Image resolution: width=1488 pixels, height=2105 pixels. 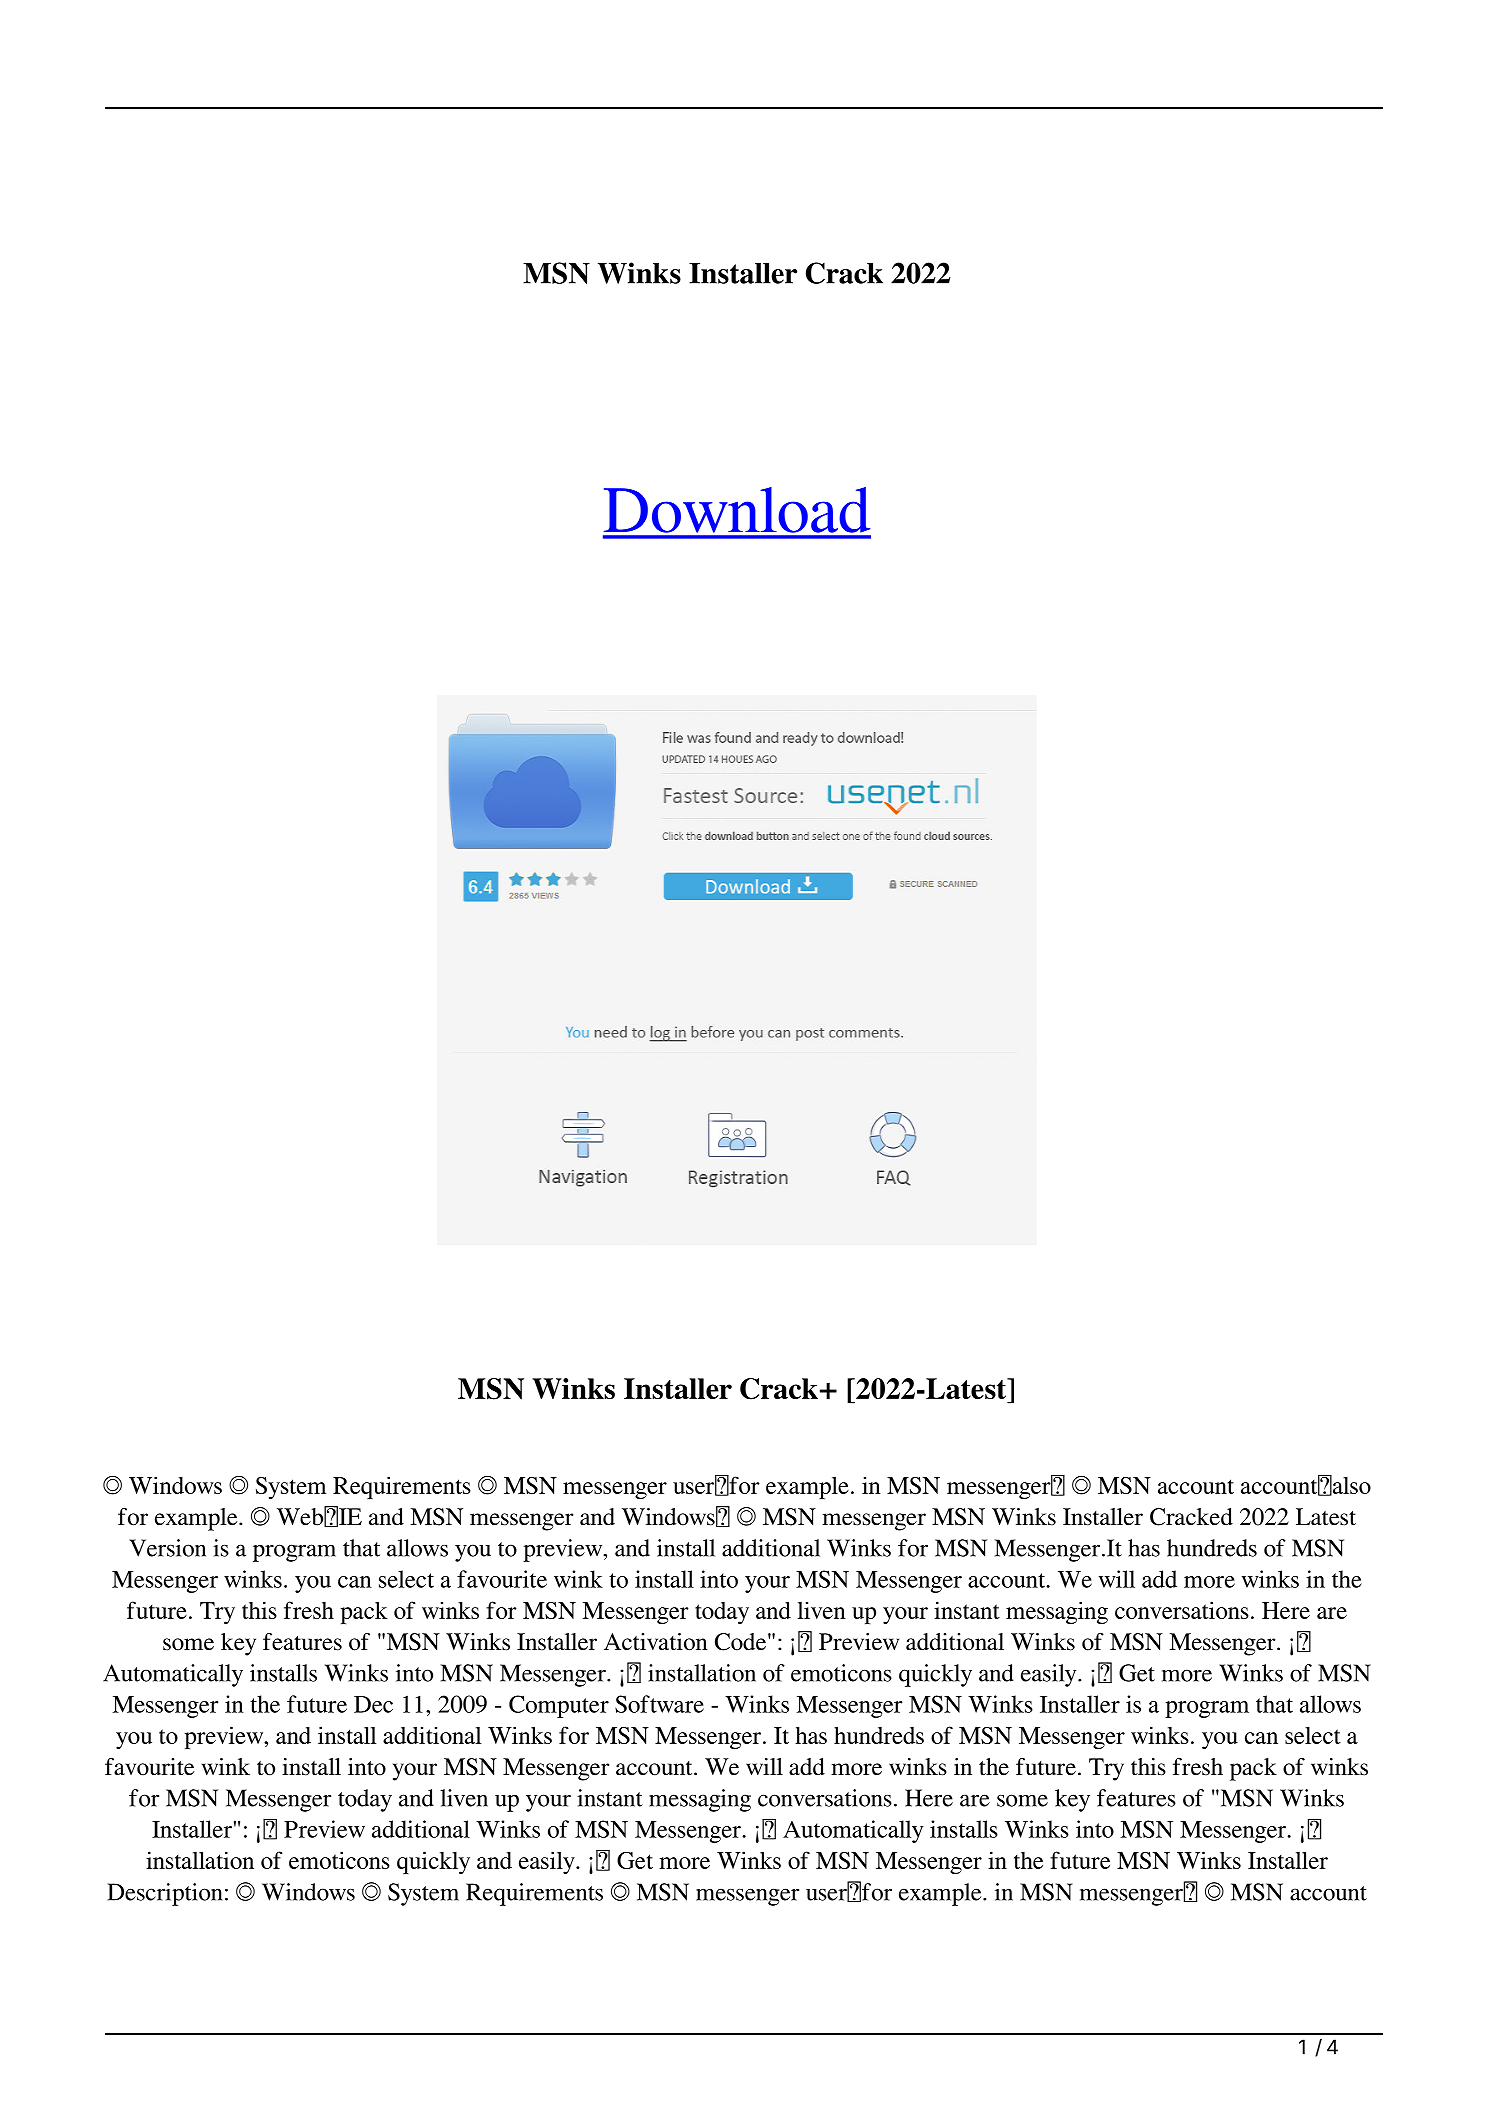 What do you see at coordinates (165, 1894) in the page?
I see `Description` at bounding box center [165, 1894].
